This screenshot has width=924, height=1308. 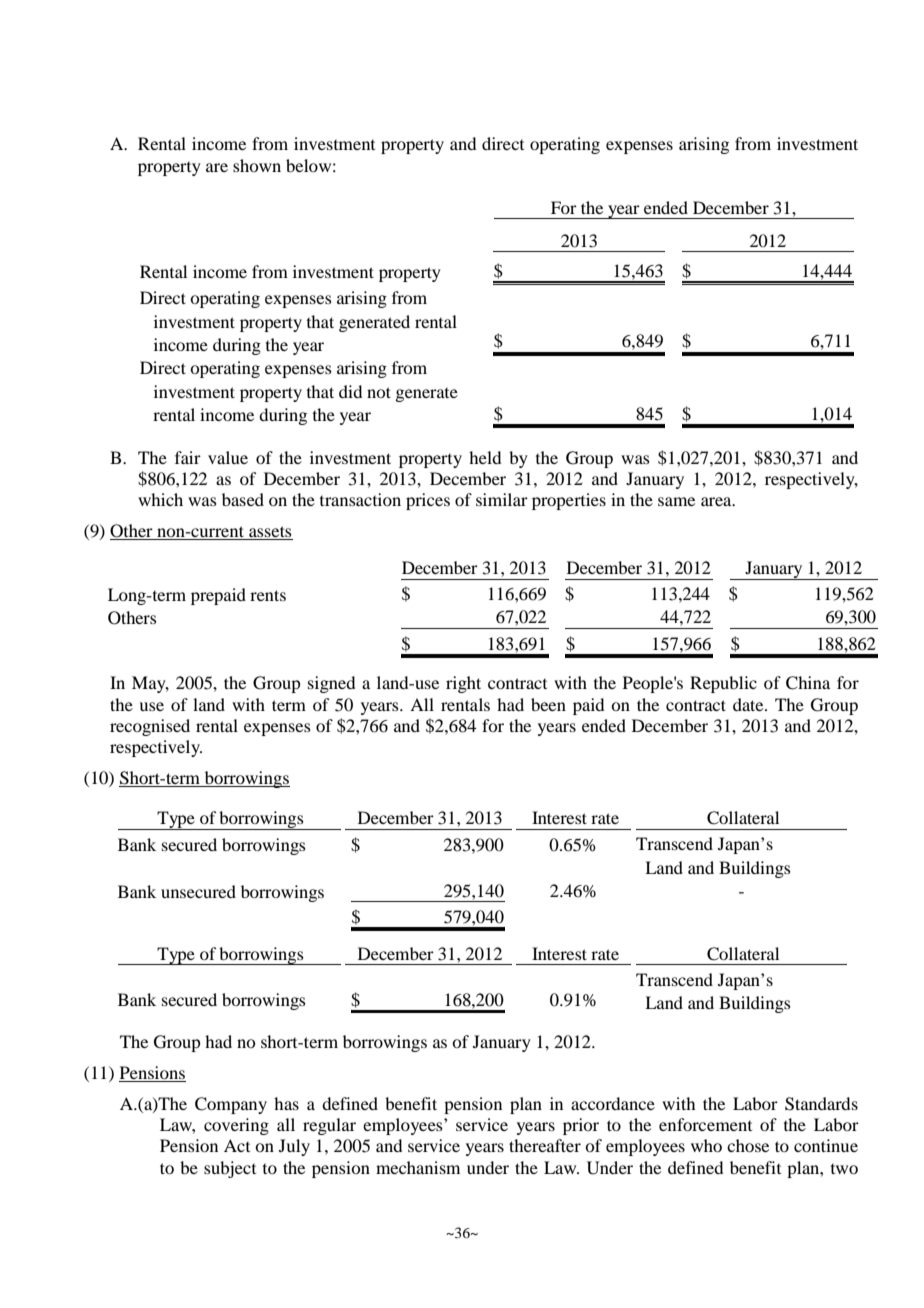 I want to click on value, so click(x=228, y=457).
